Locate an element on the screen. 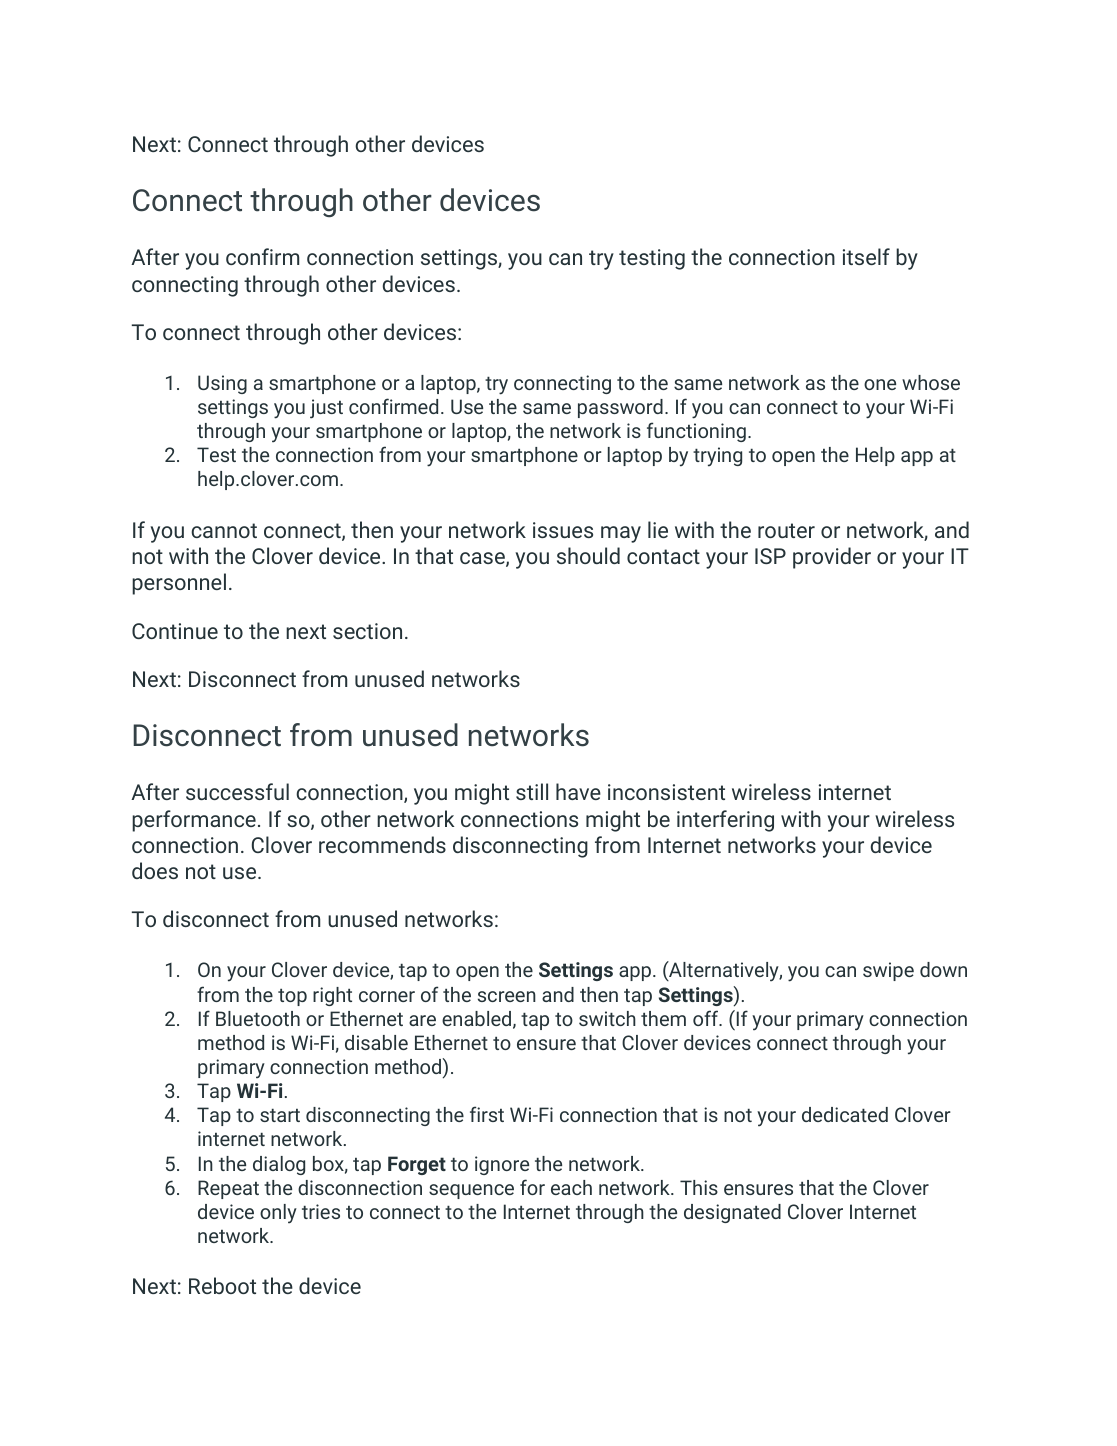  password is located at coordinates (620, 408).
